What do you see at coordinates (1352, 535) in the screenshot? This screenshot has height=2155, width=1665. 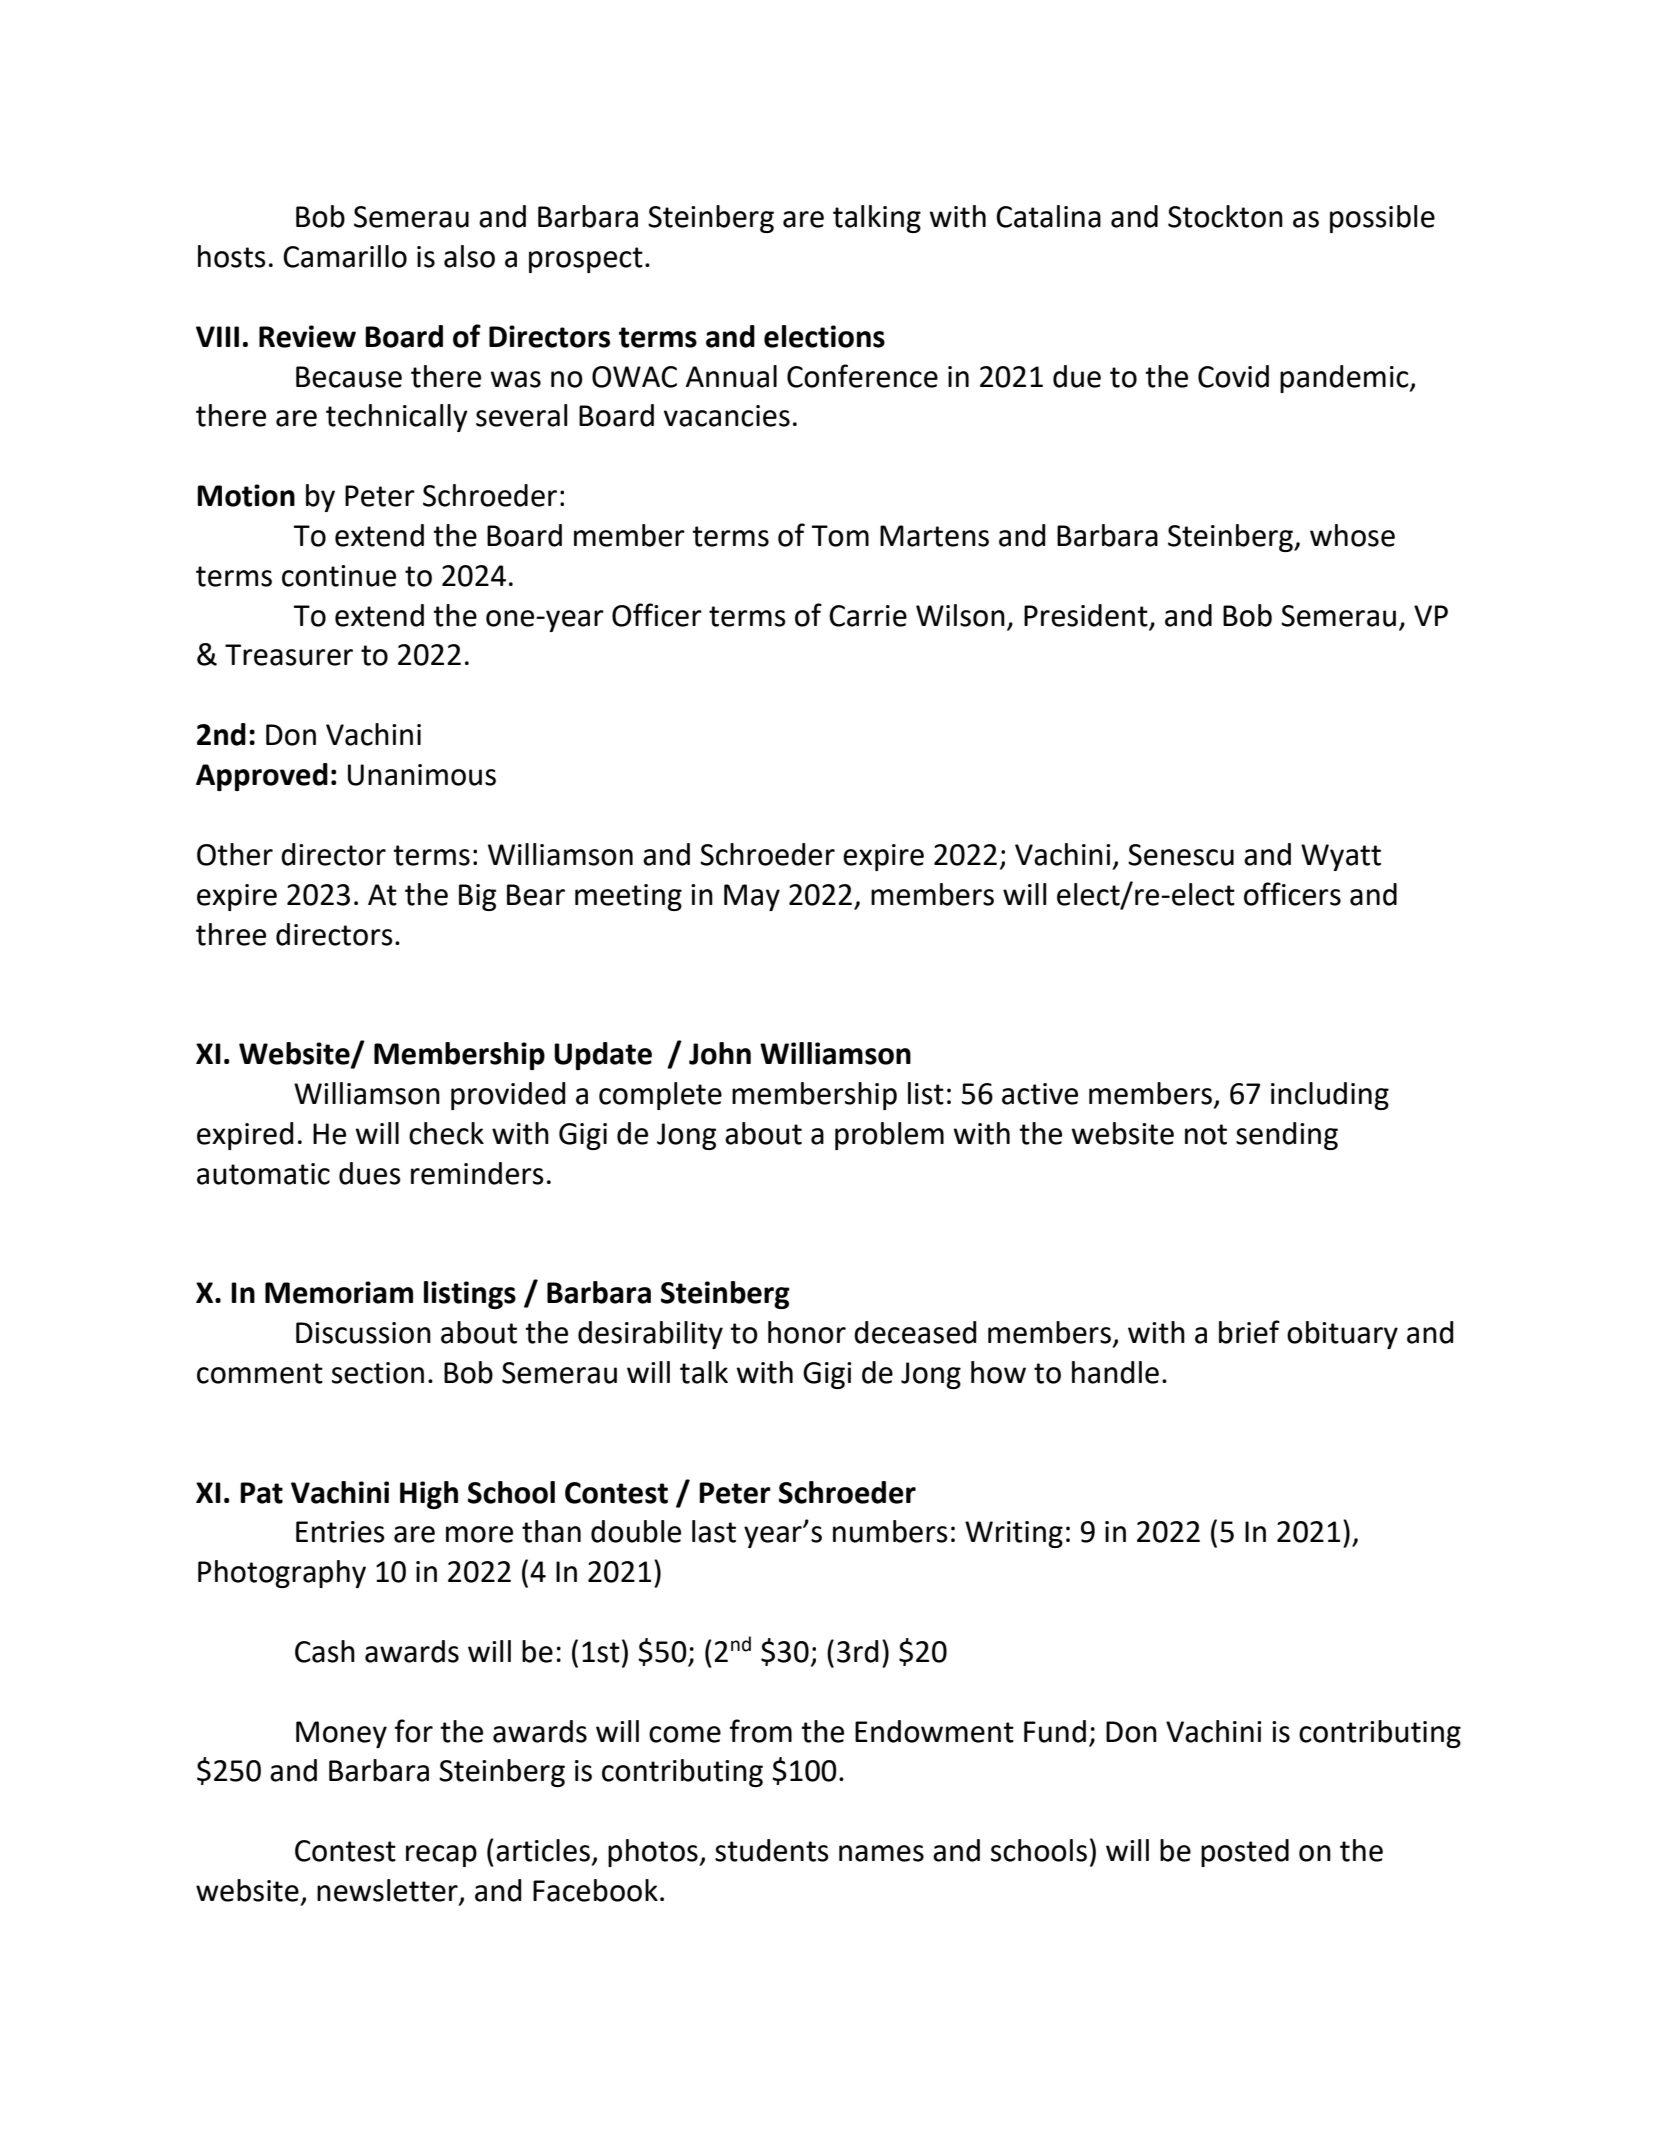 I see `whose` at bounding box center [1352, 535].
